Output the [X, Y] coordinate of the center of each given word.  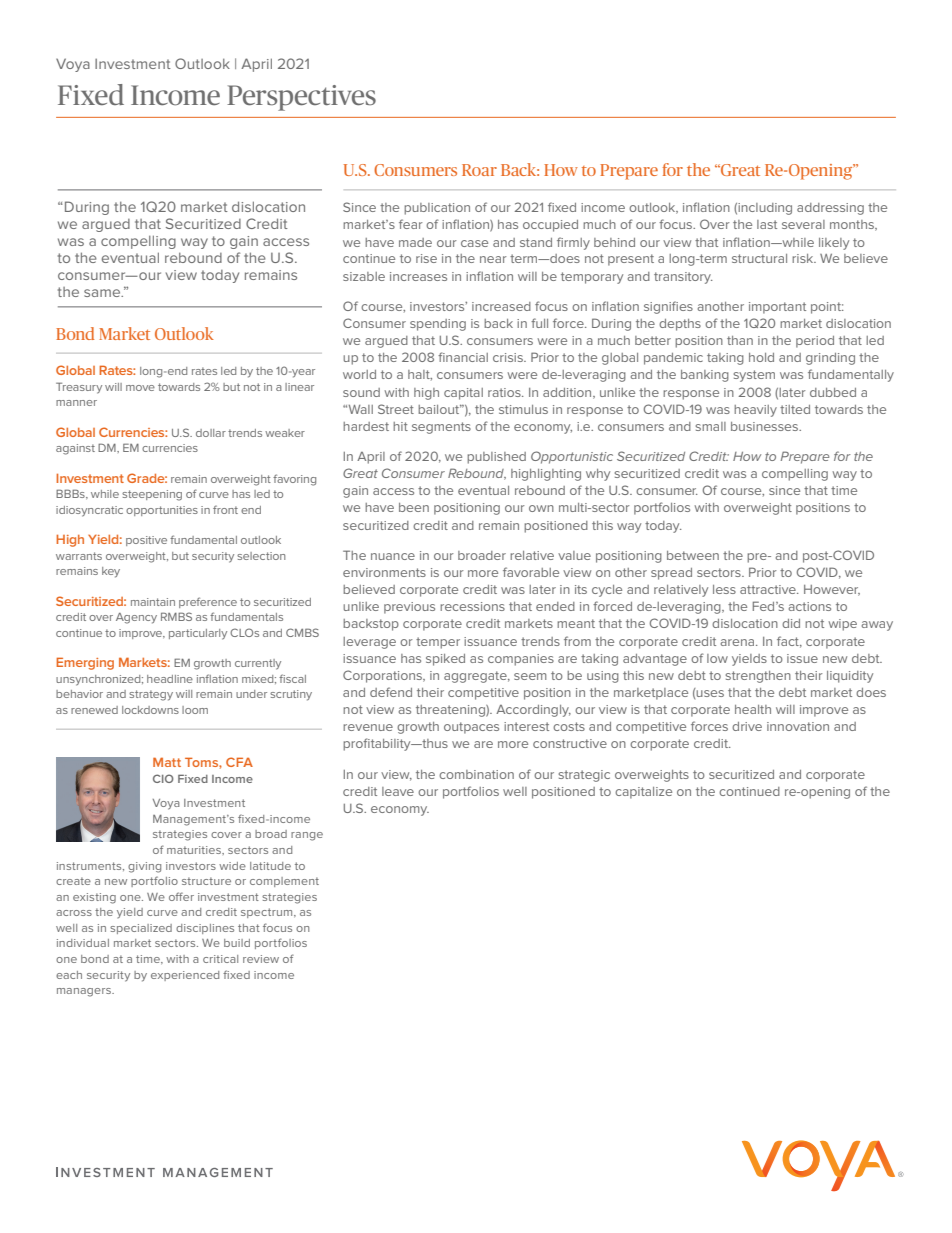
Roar [479, 170]
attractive [769, 589]
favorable [531, 572]
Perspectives [301, 98]
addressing [830, 209]
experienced [185, 976]
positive [146, 541]
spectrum [268, 913]
